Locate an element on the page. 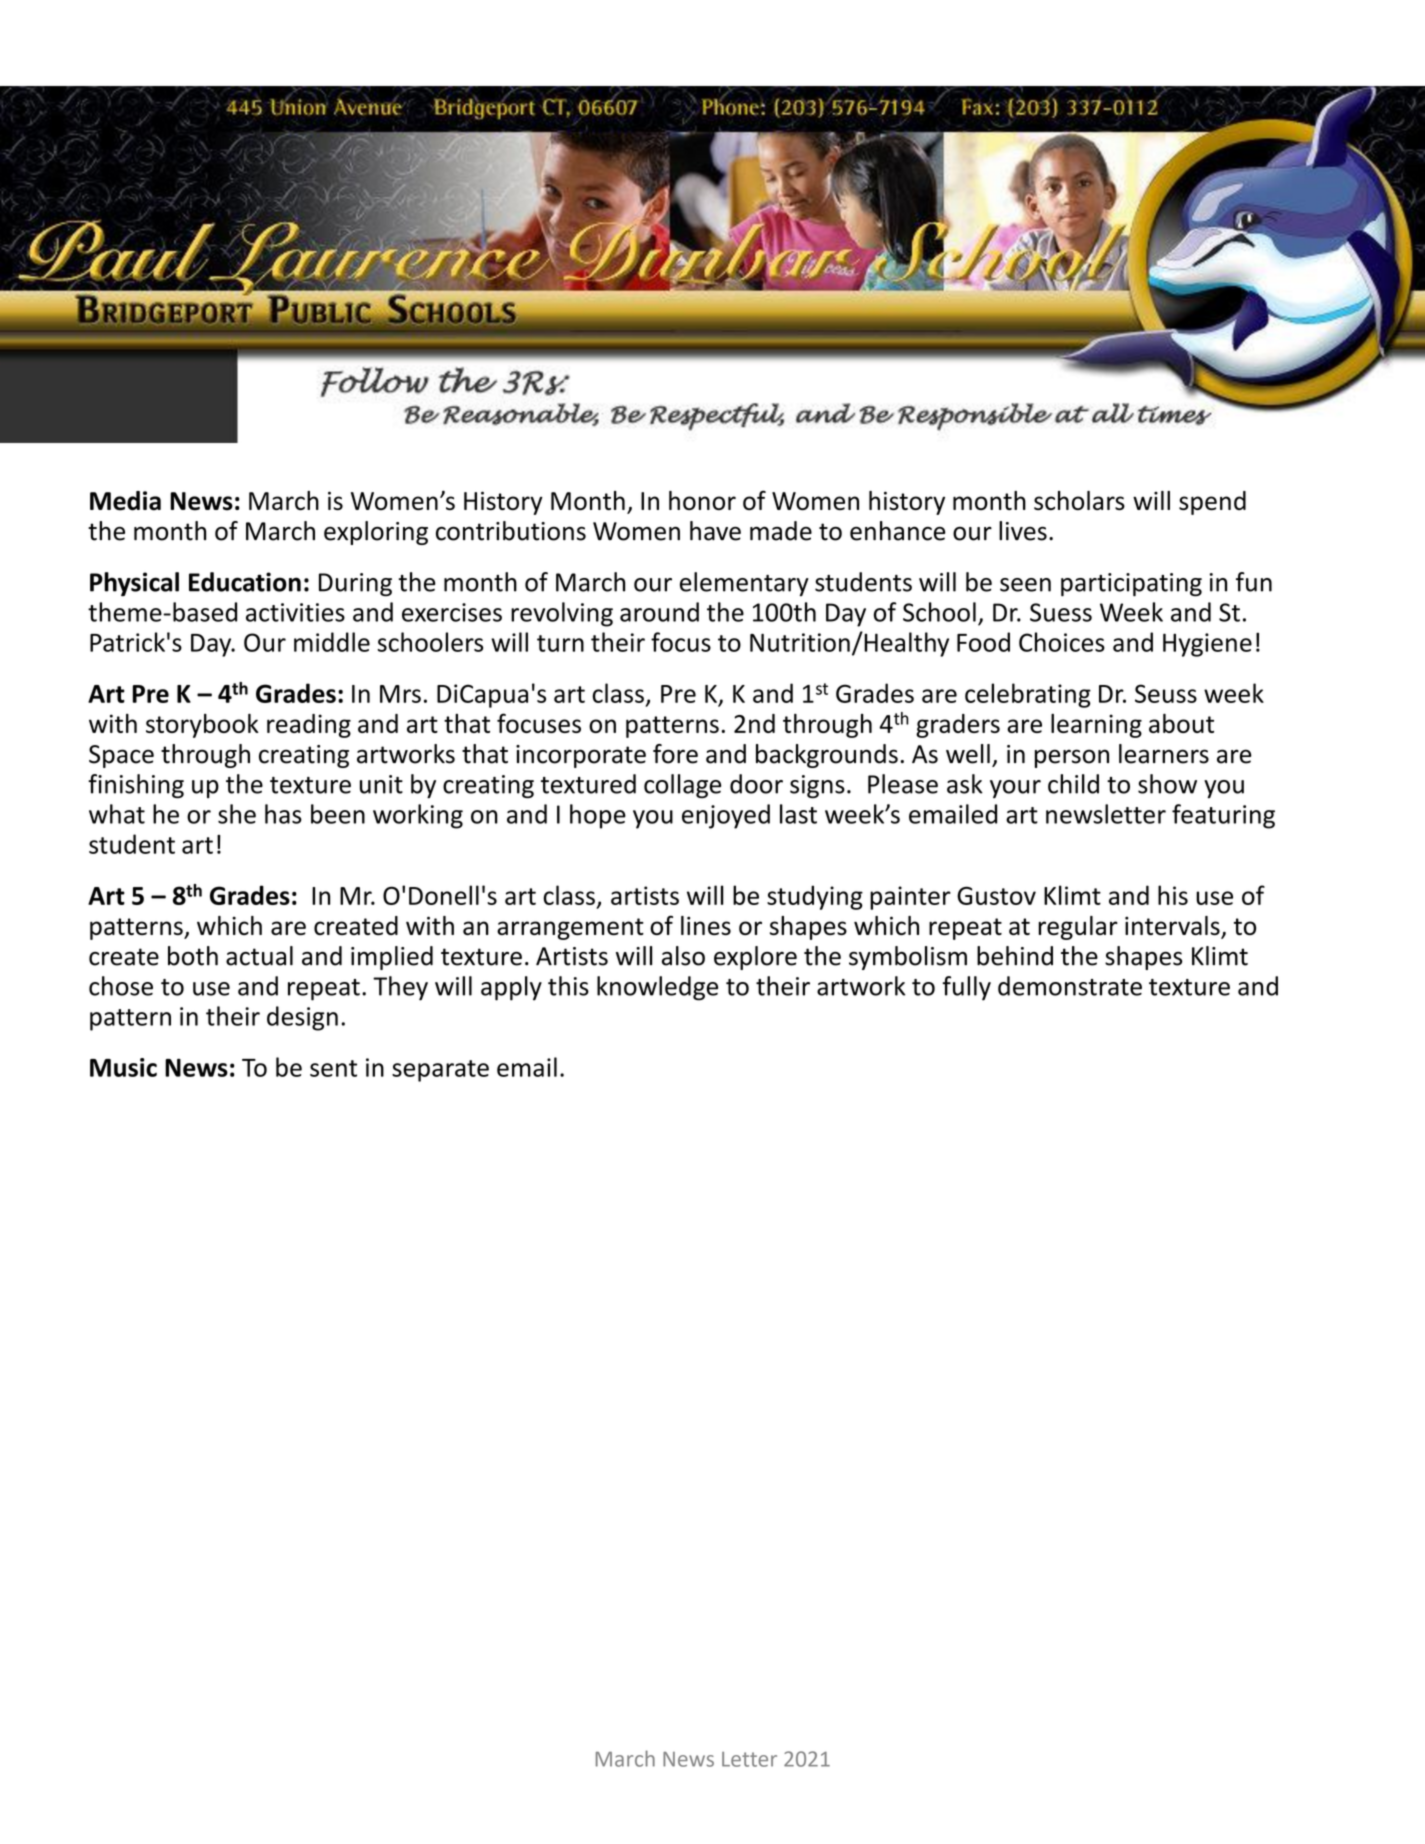 The width and height of the image is (1425, 1844). separate is located at coordinates (440, 1071).
